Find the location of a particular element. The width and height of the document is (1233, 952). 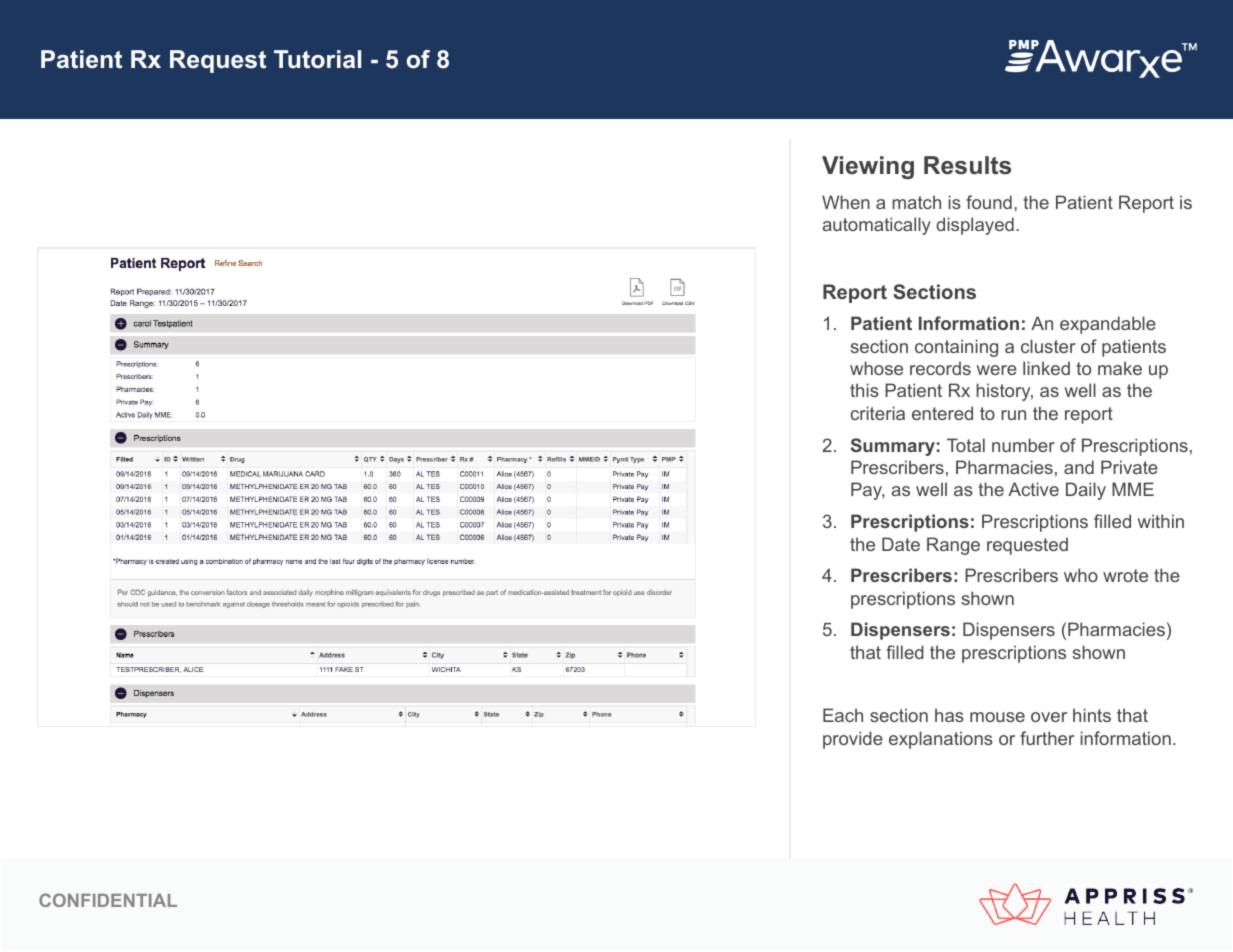

Summary is located at coordinates (893, 447).
